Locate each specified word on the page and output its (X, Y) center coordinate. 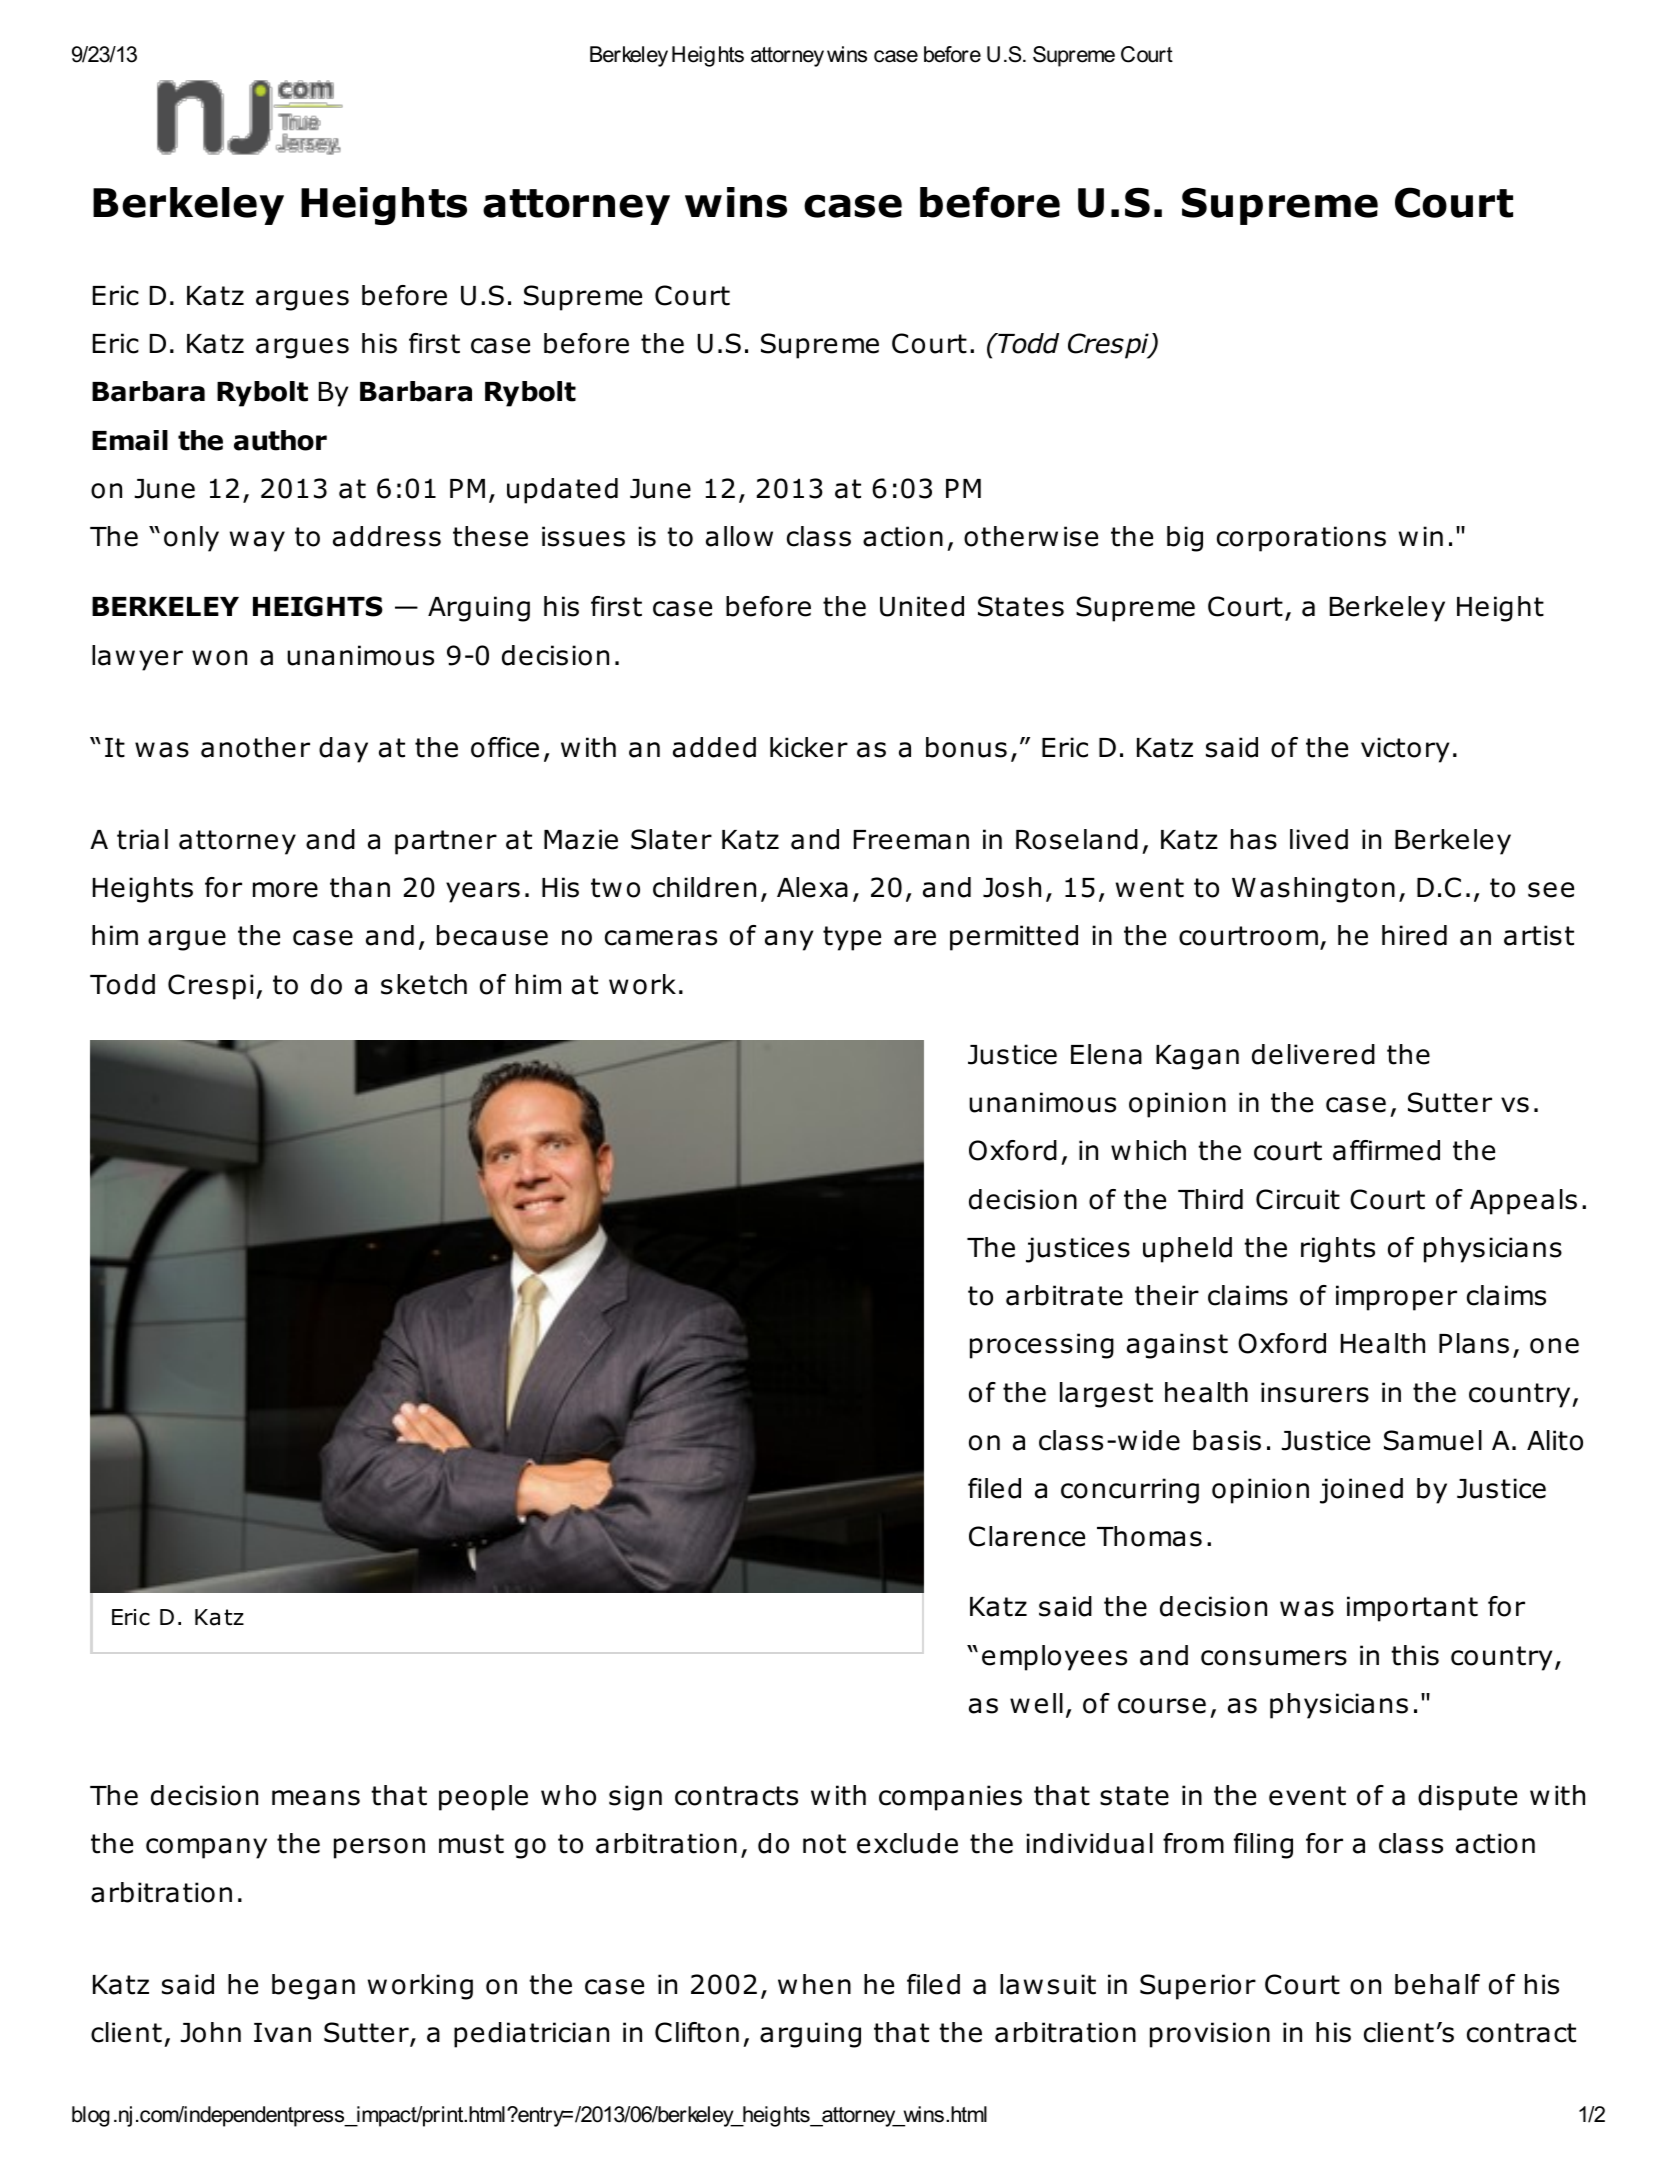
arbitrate (1064, 1295)
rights (1338, 1250)
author (280, 440)
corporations (1301, 539)
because (492, 935)
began (313, 1987)
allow (739, 536)
